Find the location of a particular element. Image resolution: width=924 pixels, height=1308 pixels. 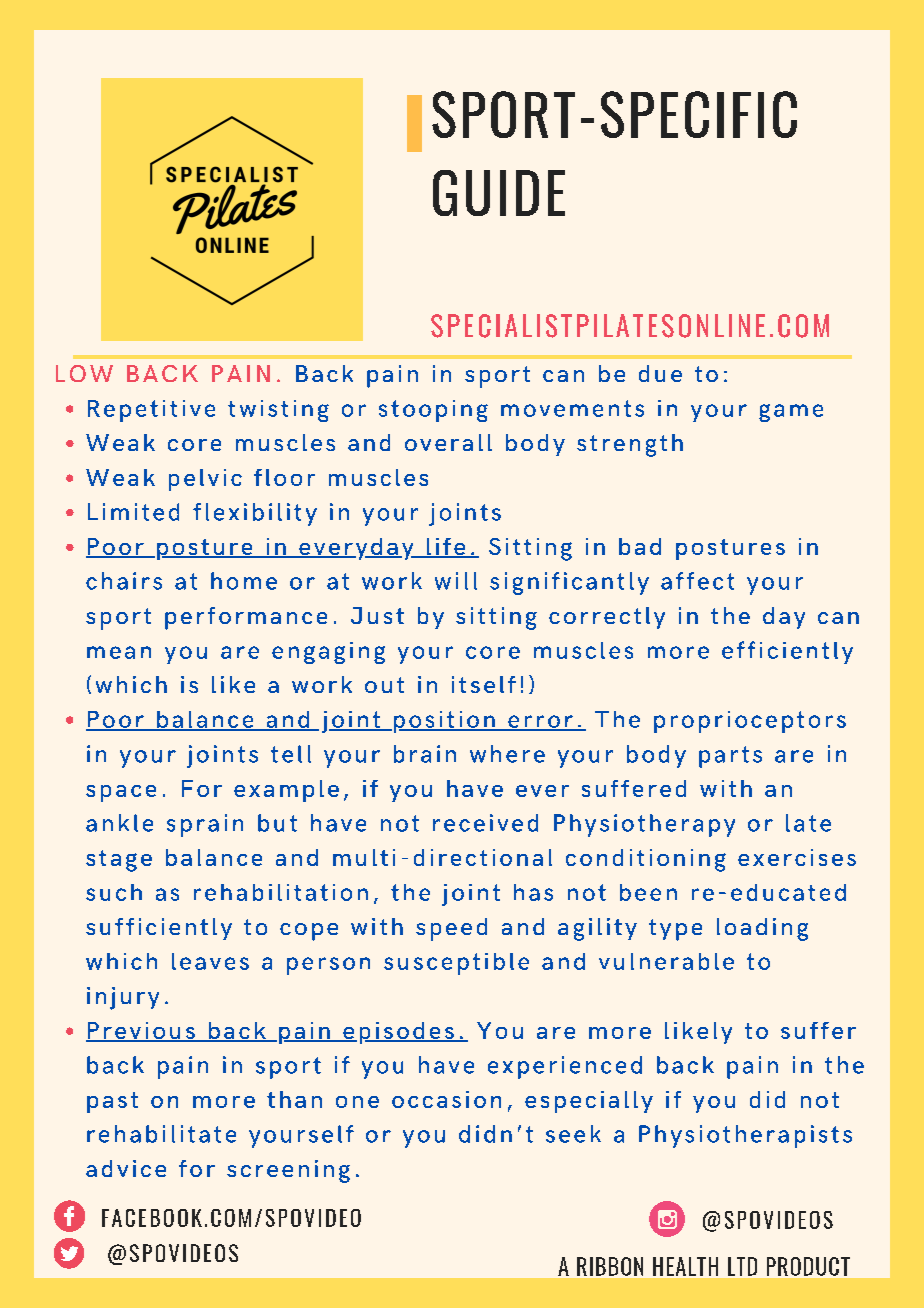

proprioceptors is located at coordinates (750, 722).
